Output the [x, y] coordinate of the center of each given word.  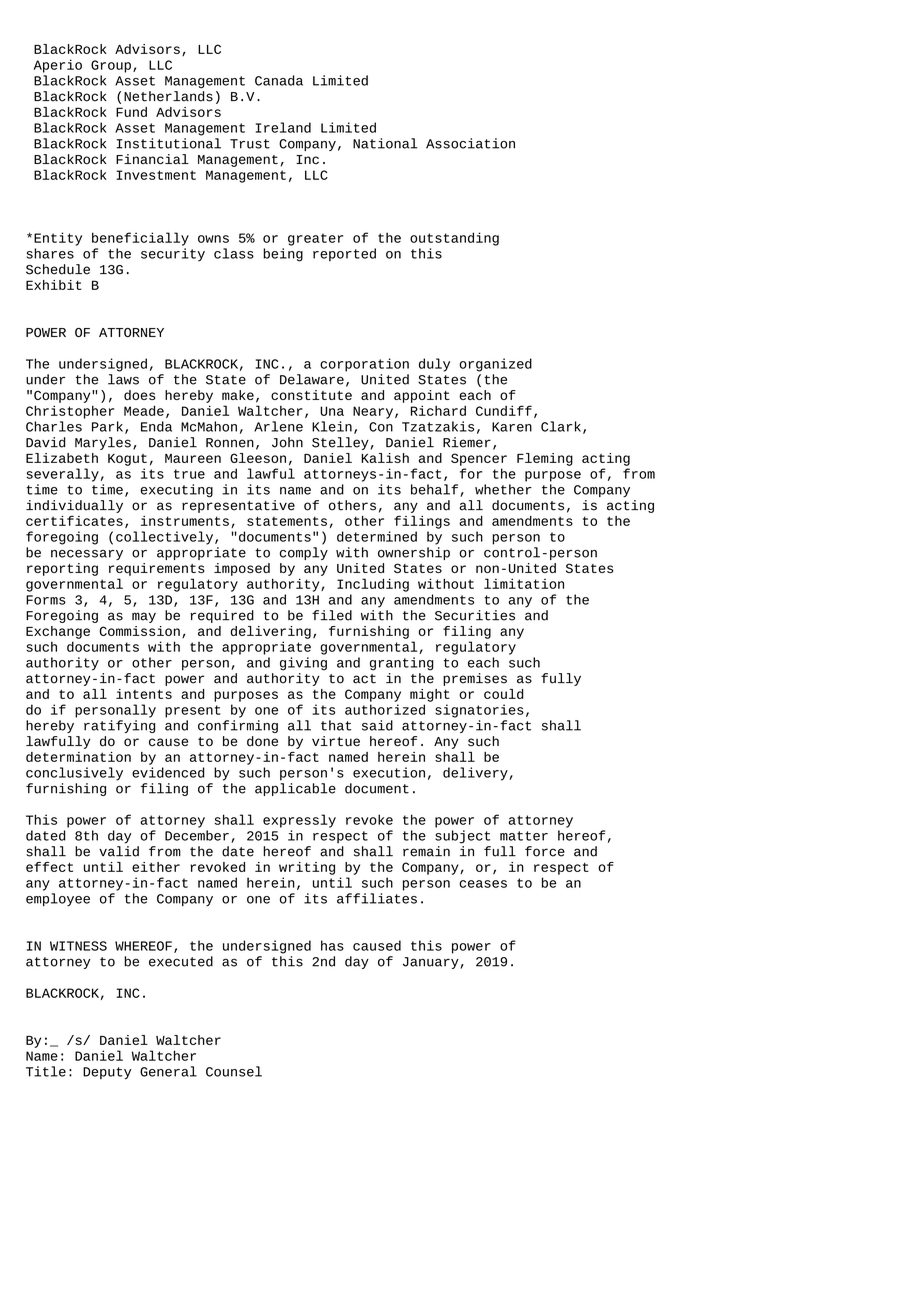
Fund [131, 112]
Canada [279, 80]
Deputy [107, 1073]
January [432, 963]
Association [470, 143]
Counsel [234, 1071]
